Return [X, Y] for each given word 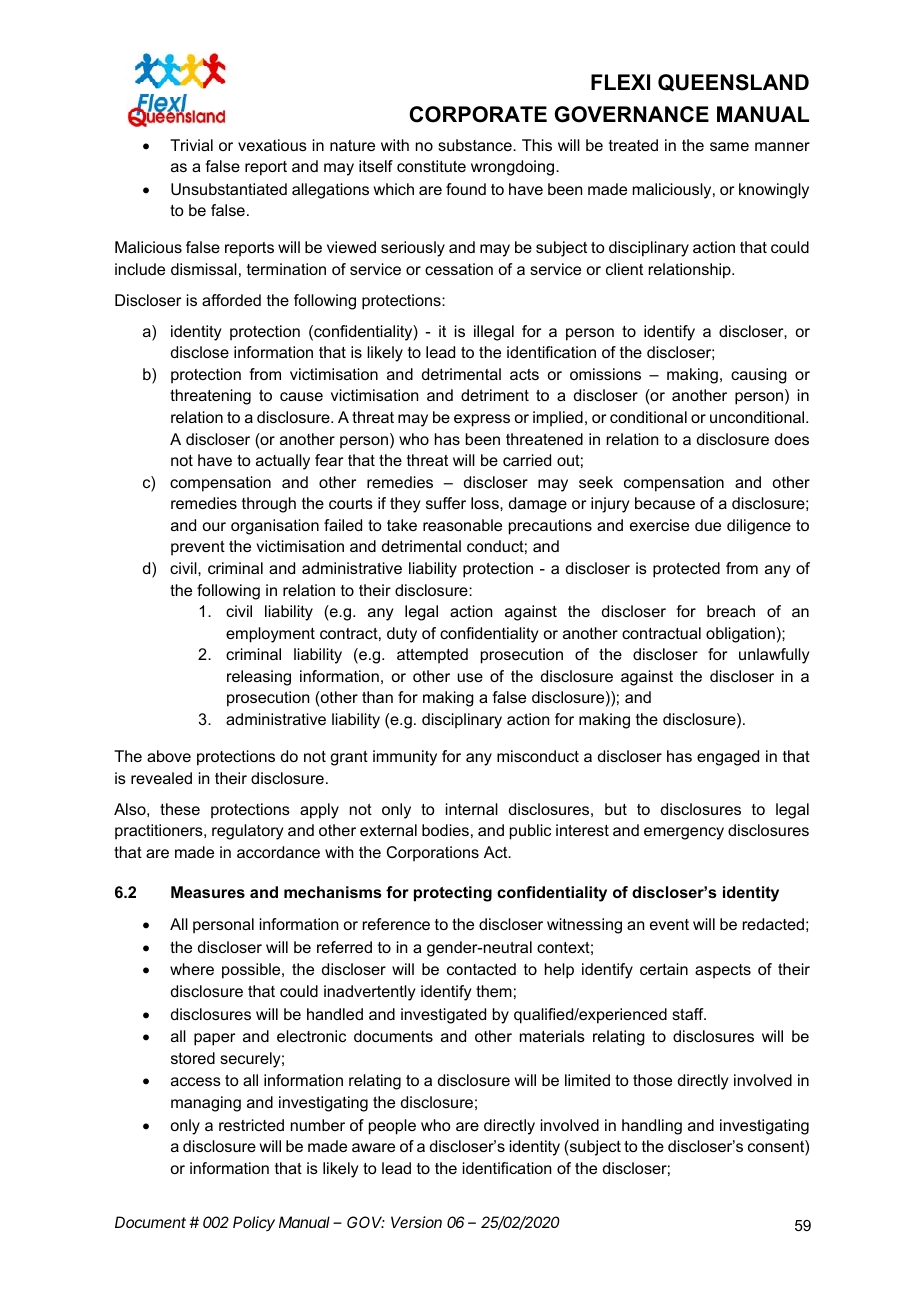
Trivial [191, 145]
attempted [432, 656]
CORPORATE [478, 114]
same [729, 146]
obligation [740, 635]
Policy [254, 1223]
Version [416, 1222]
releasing [259, 678]
